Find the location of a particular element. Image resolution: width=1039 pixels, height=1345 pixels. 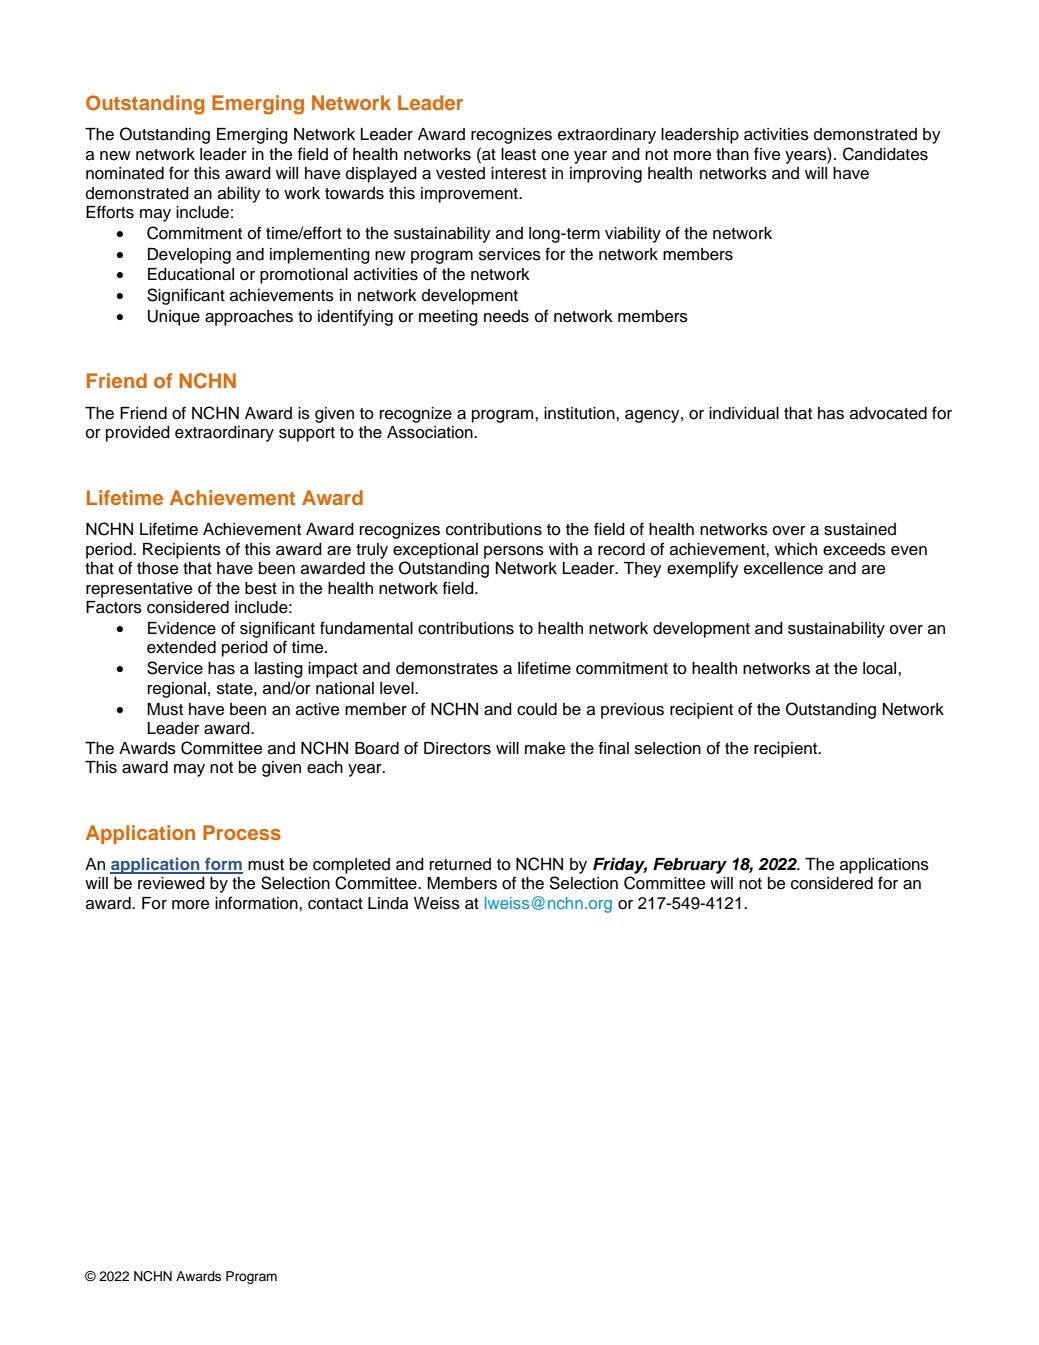

five is located at coordinates (767, 154).
